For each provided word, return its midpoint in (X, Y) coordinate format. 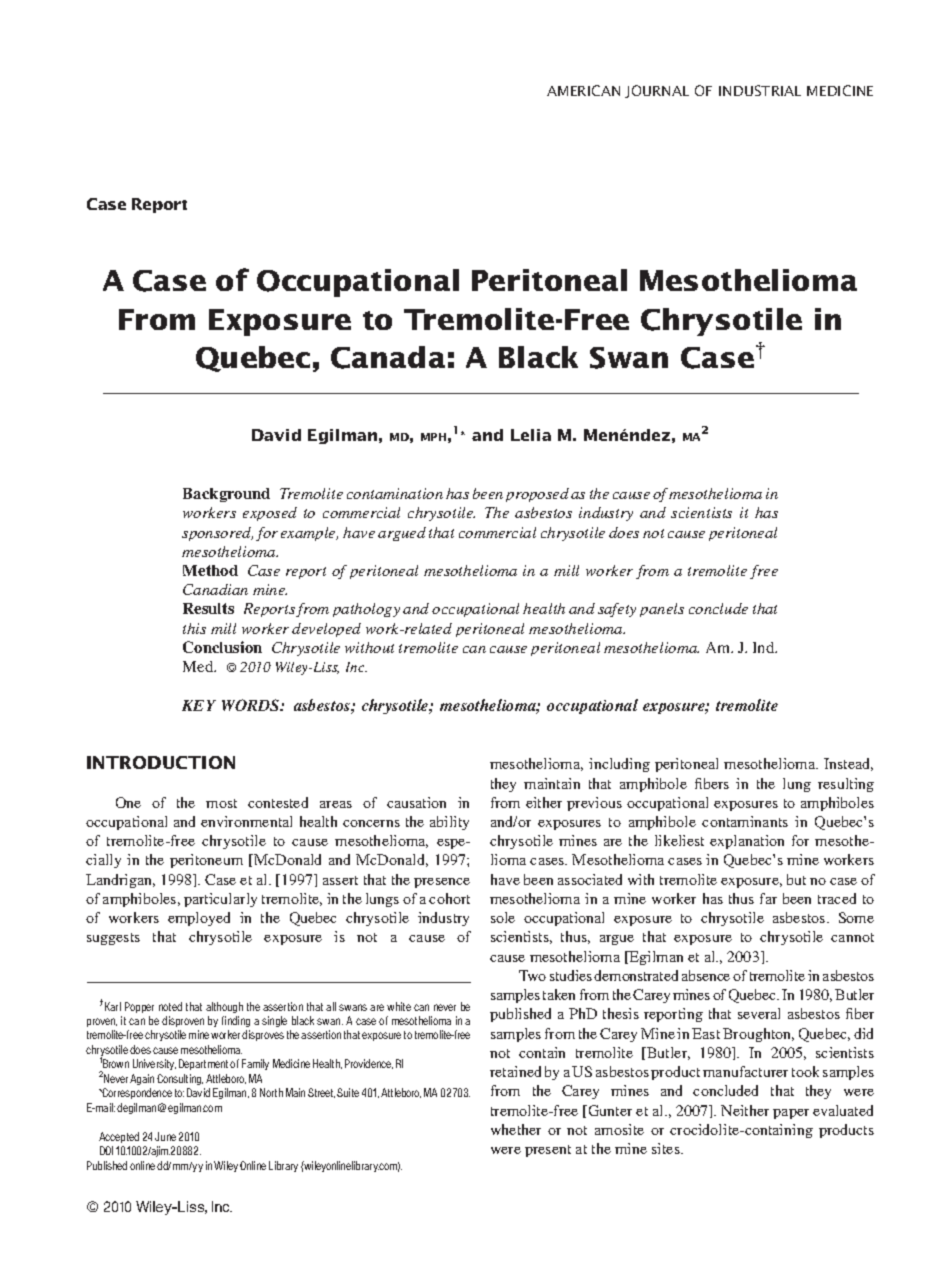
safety (617, 610)
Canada (388, 357)
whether (516, 1129)
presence (442, 883)
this (194, 628)
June (165, 1136)
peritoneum (206, 861)
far (768, 898)
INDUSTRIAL (760, 90)
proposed (537, 495)
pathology (366, 610)
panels (662, 610)
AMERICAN (583, 90)
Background (226, 495)
